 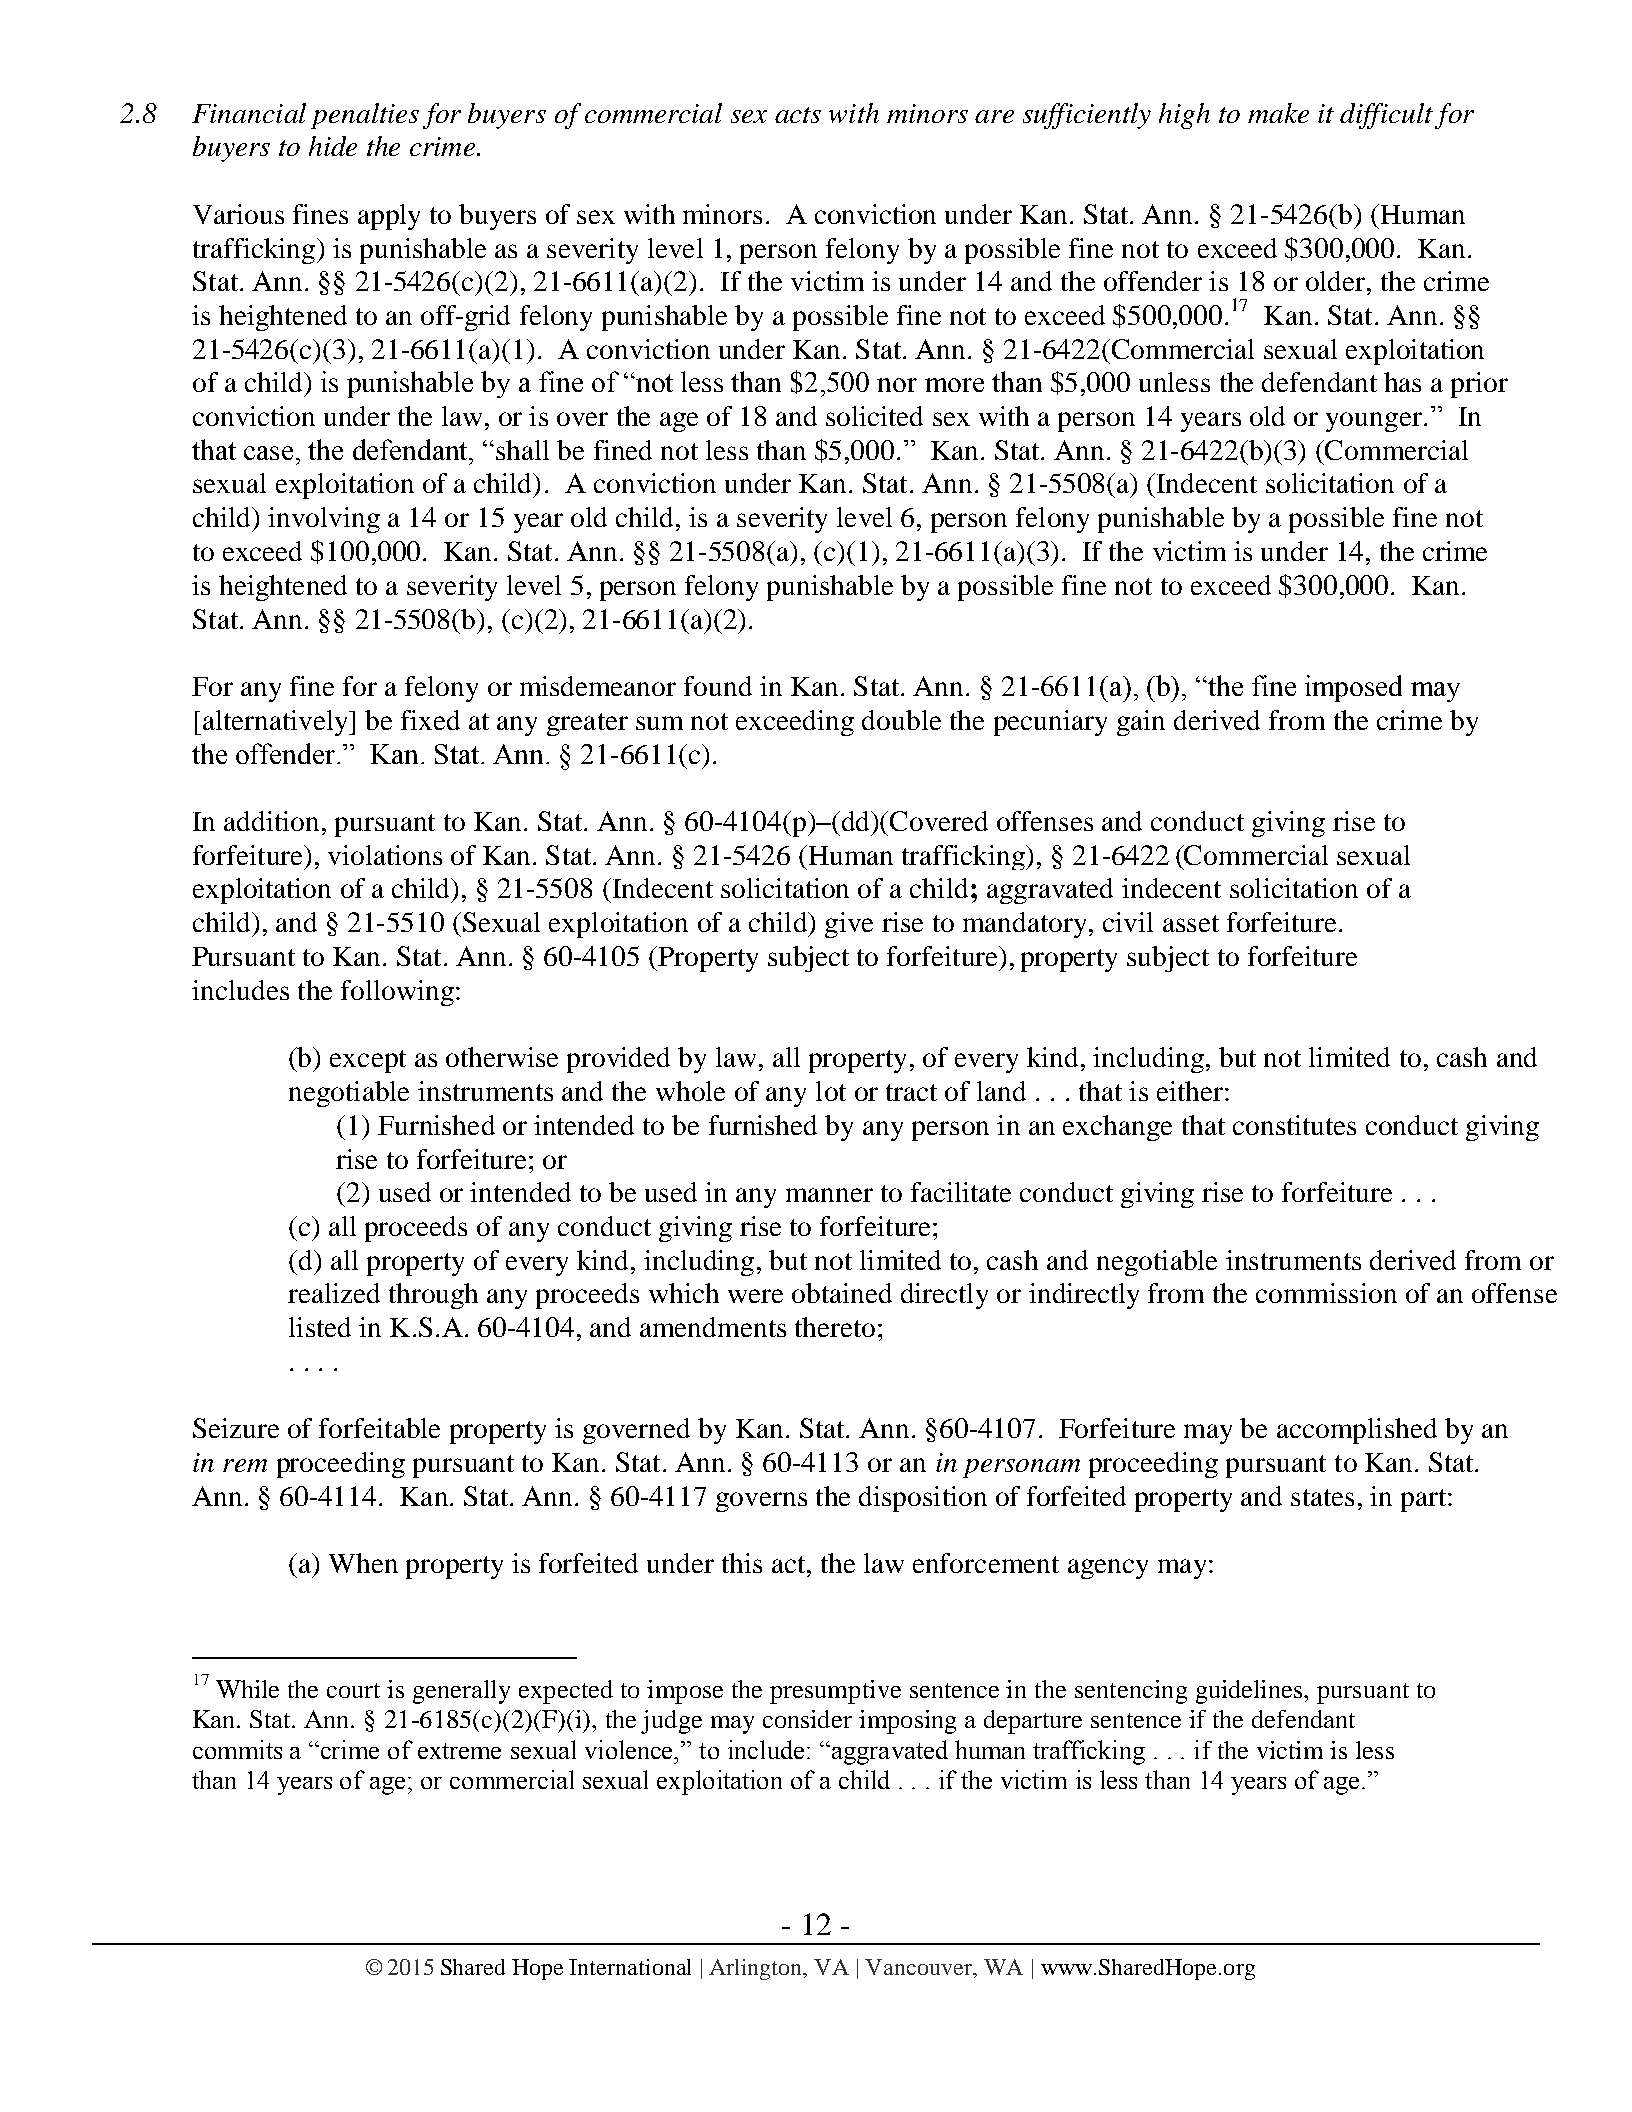 I want to click on guidelines, so click(x=1250, y=1692).
